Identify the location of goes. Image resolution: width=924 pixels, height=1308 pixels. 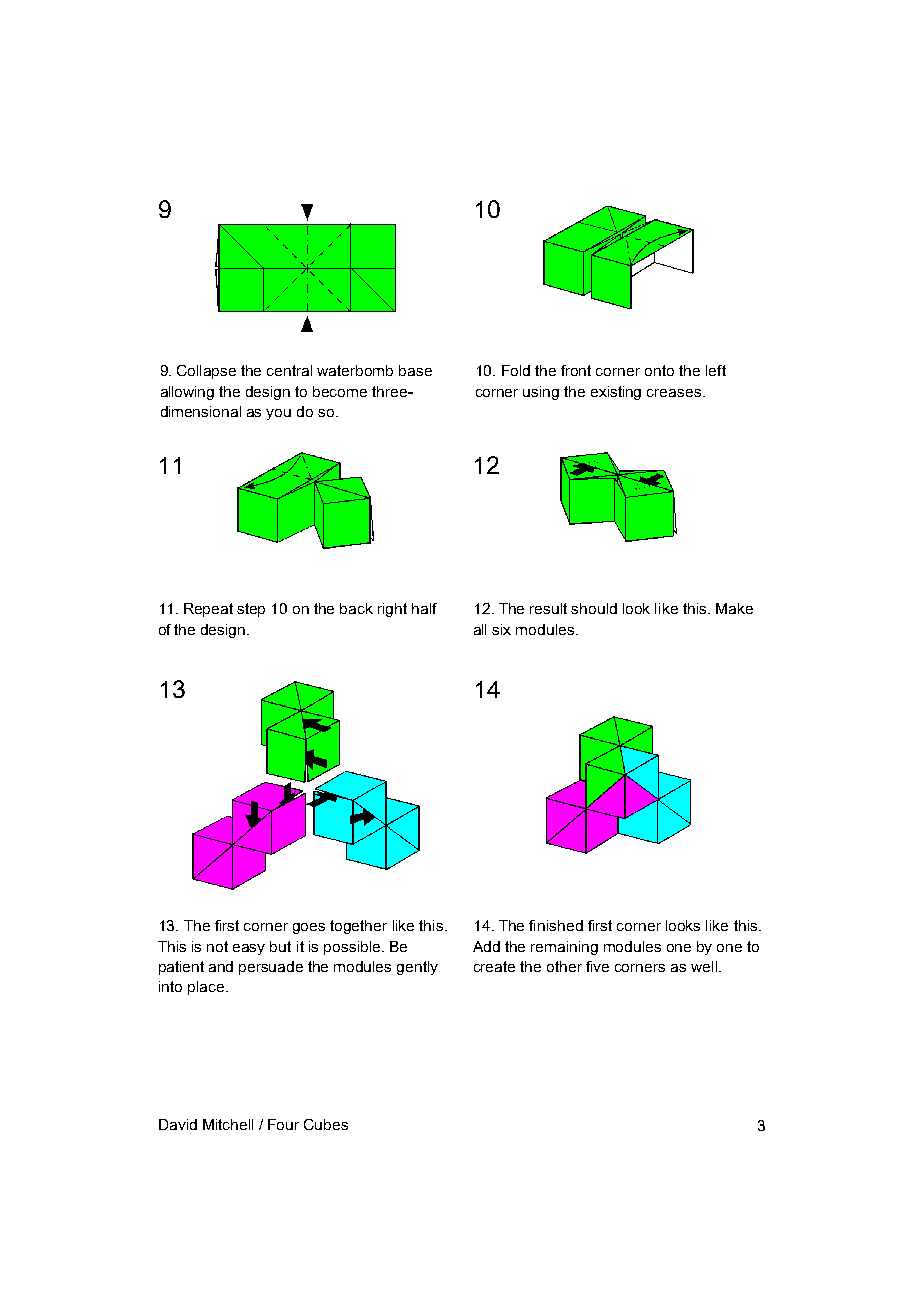
(309, 928).
